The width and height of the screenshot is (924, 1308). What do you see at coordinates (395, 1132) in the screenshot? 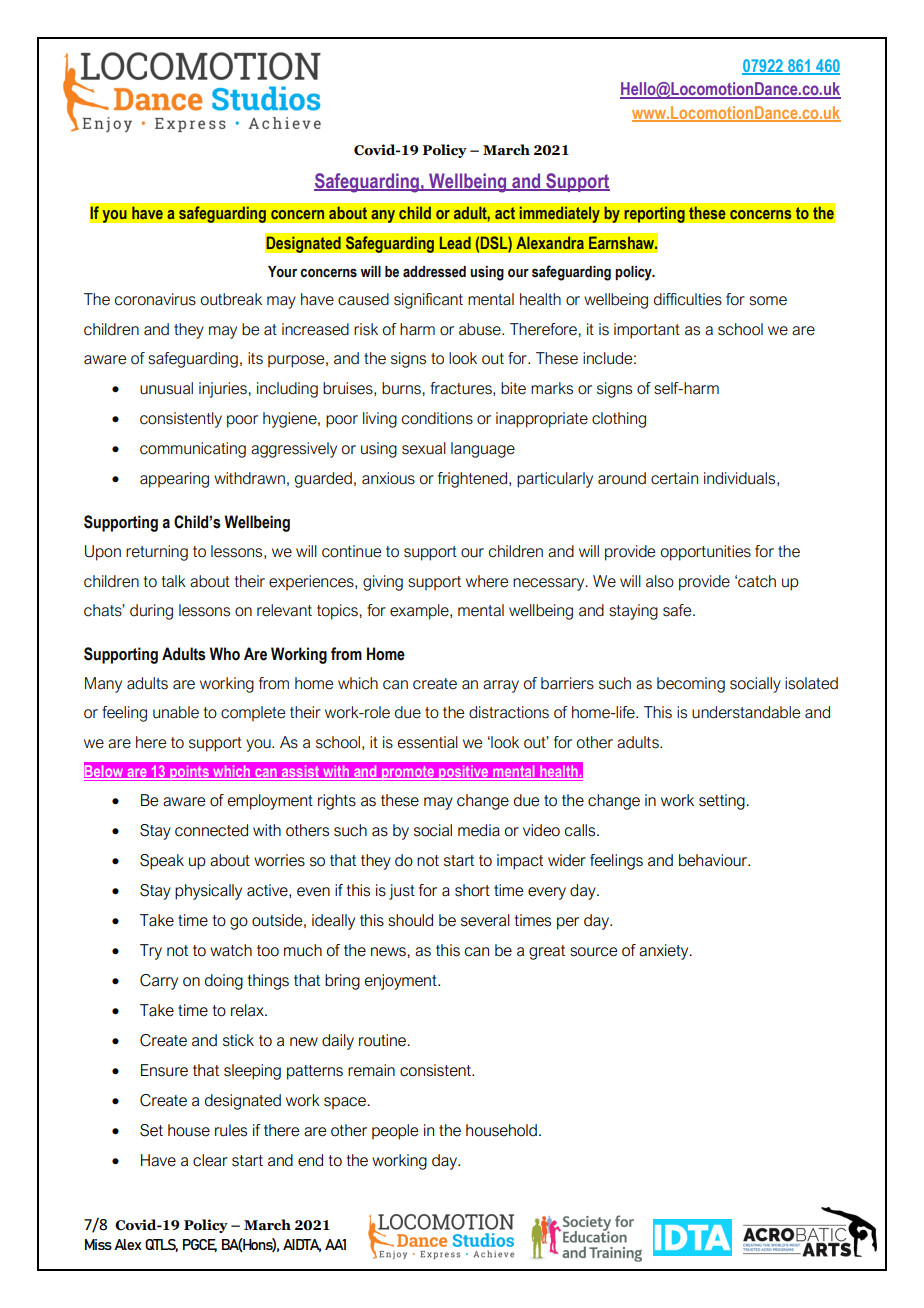
I see `people` at bounding box center [395, 1132].
